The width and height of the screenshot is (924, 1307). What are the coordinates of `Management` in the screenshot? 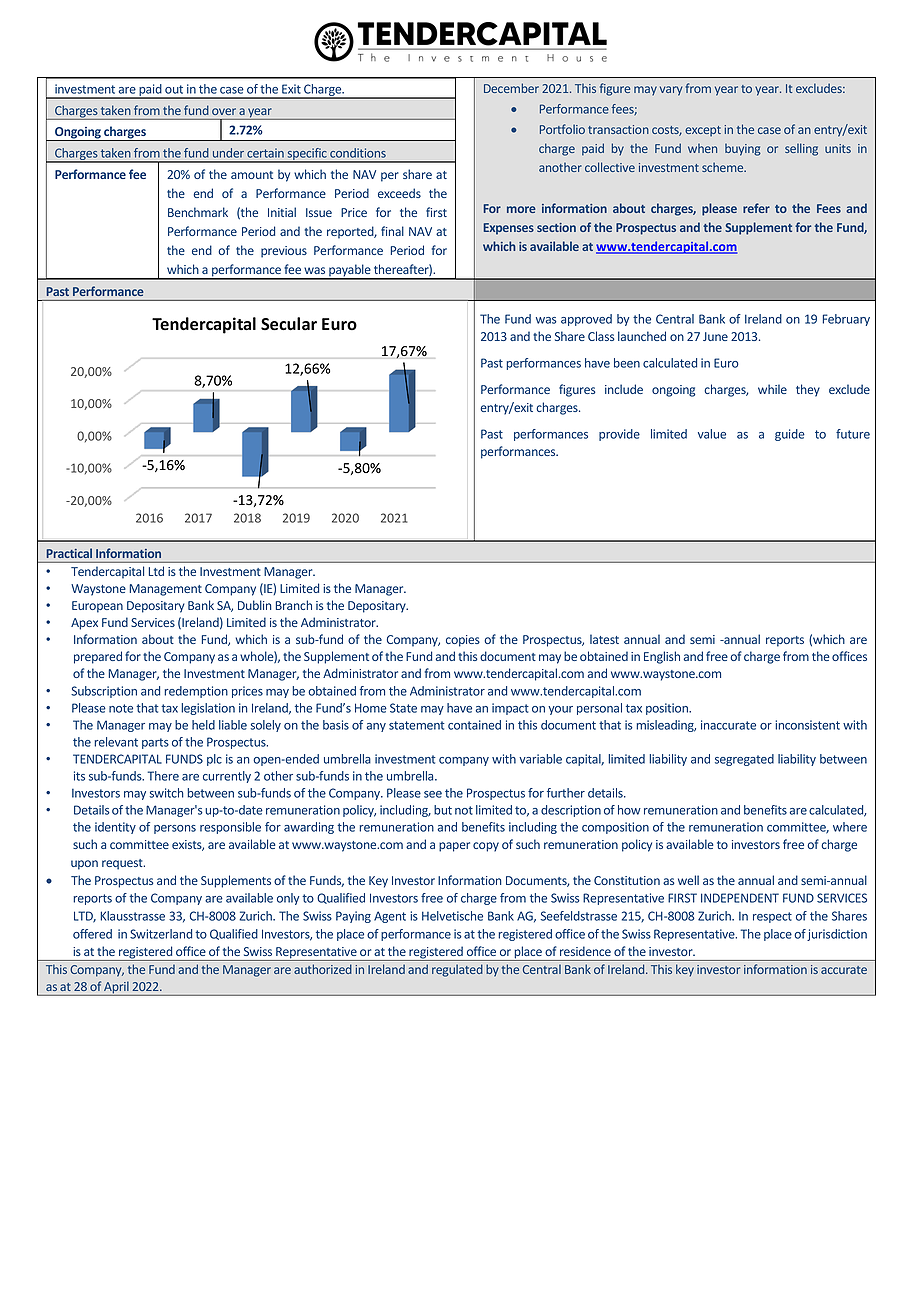 It's located at (166, 590).
